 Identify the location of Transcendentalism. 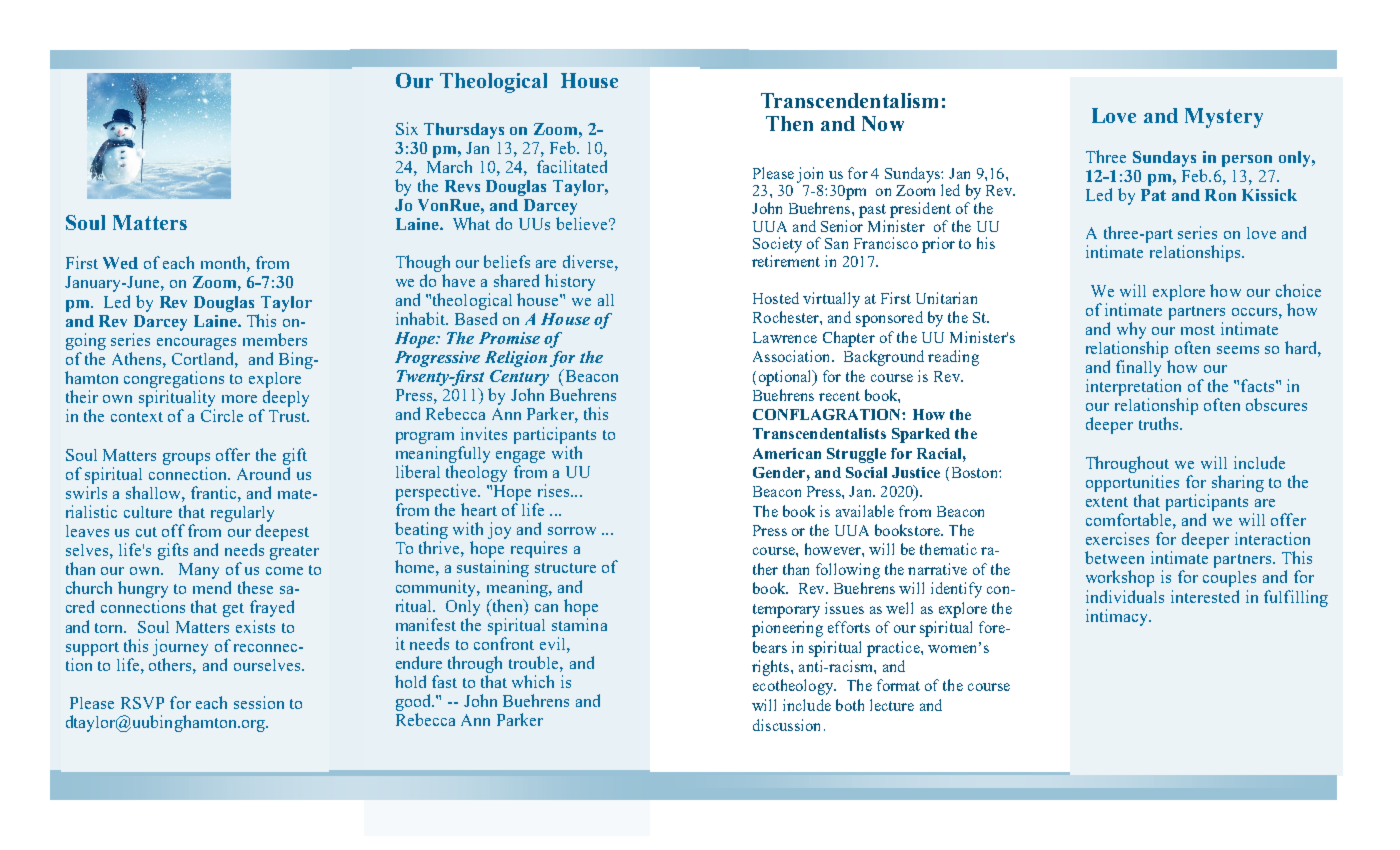
(849, 100).
